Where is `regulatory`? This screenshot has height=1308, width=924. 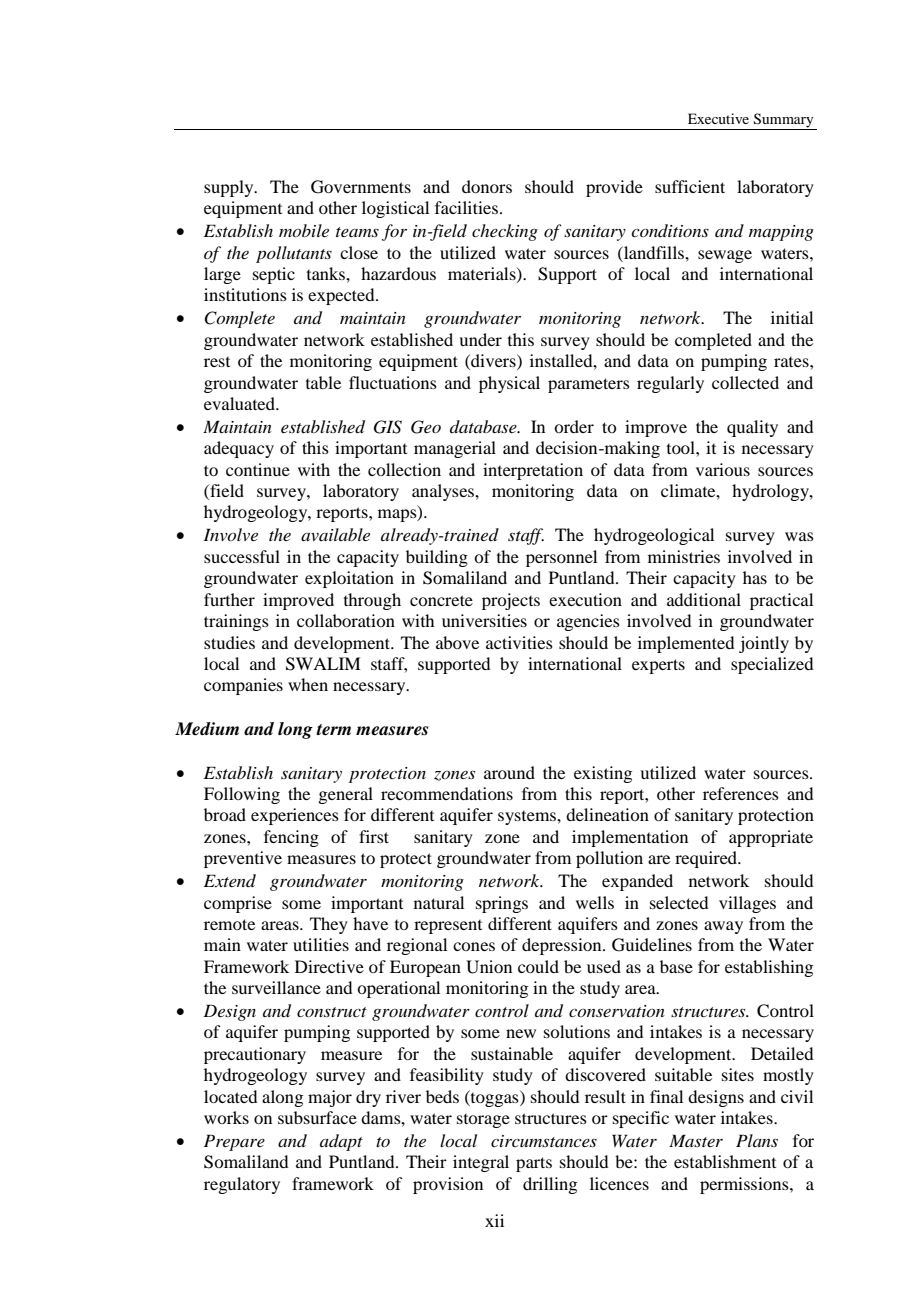
regulatory is located at coordinates (242, 1185).
